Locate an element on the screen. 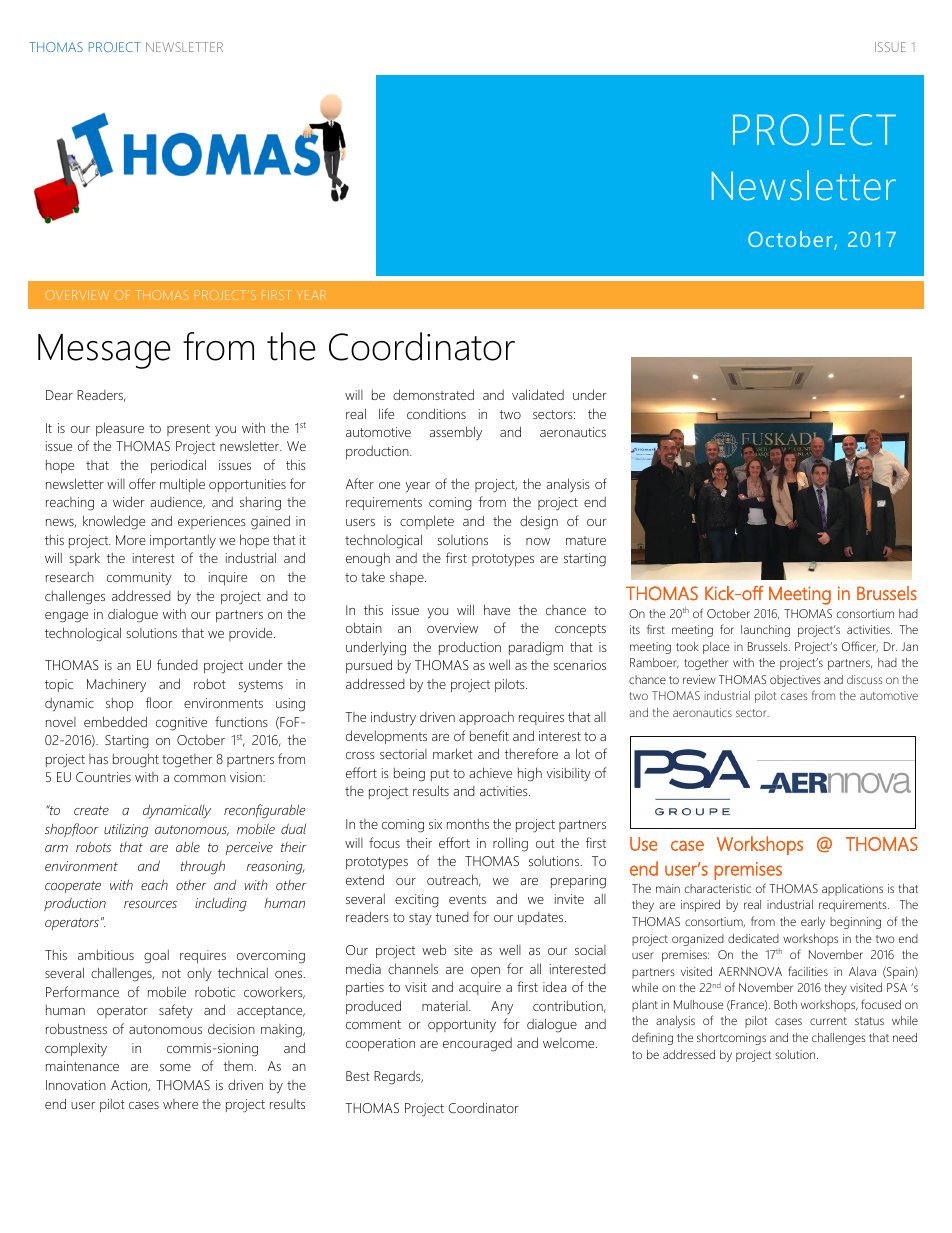 Image resolution: width=952 pixels, height=1233 pixels. have is located at coordinates (497, 609).
